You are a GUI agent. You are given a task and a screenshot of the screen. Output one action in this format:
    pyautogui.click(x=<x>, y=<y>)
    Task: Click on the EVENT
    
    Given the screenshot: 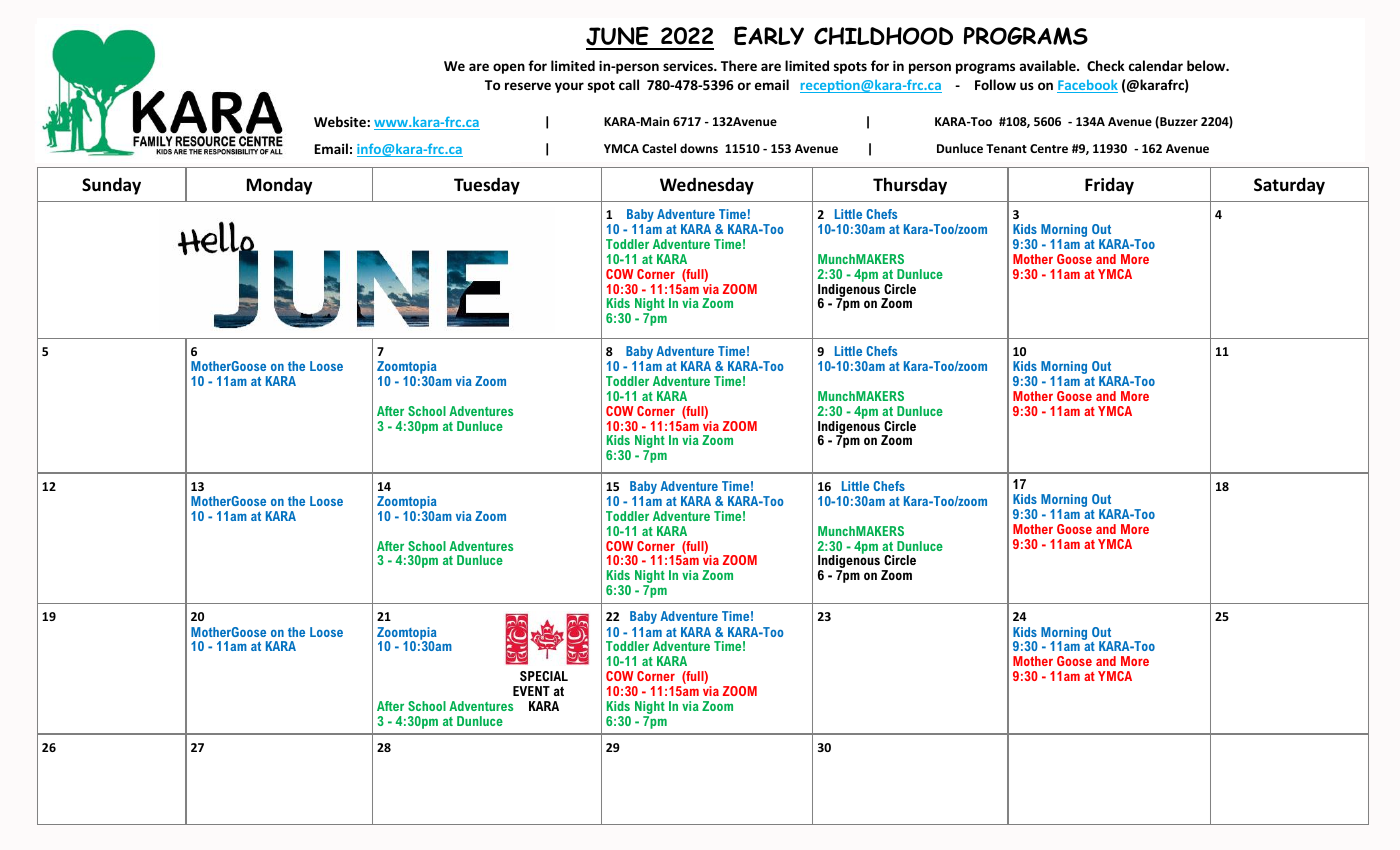 What is the action you would take?
    pyautogui.click(x=531, y=691)
